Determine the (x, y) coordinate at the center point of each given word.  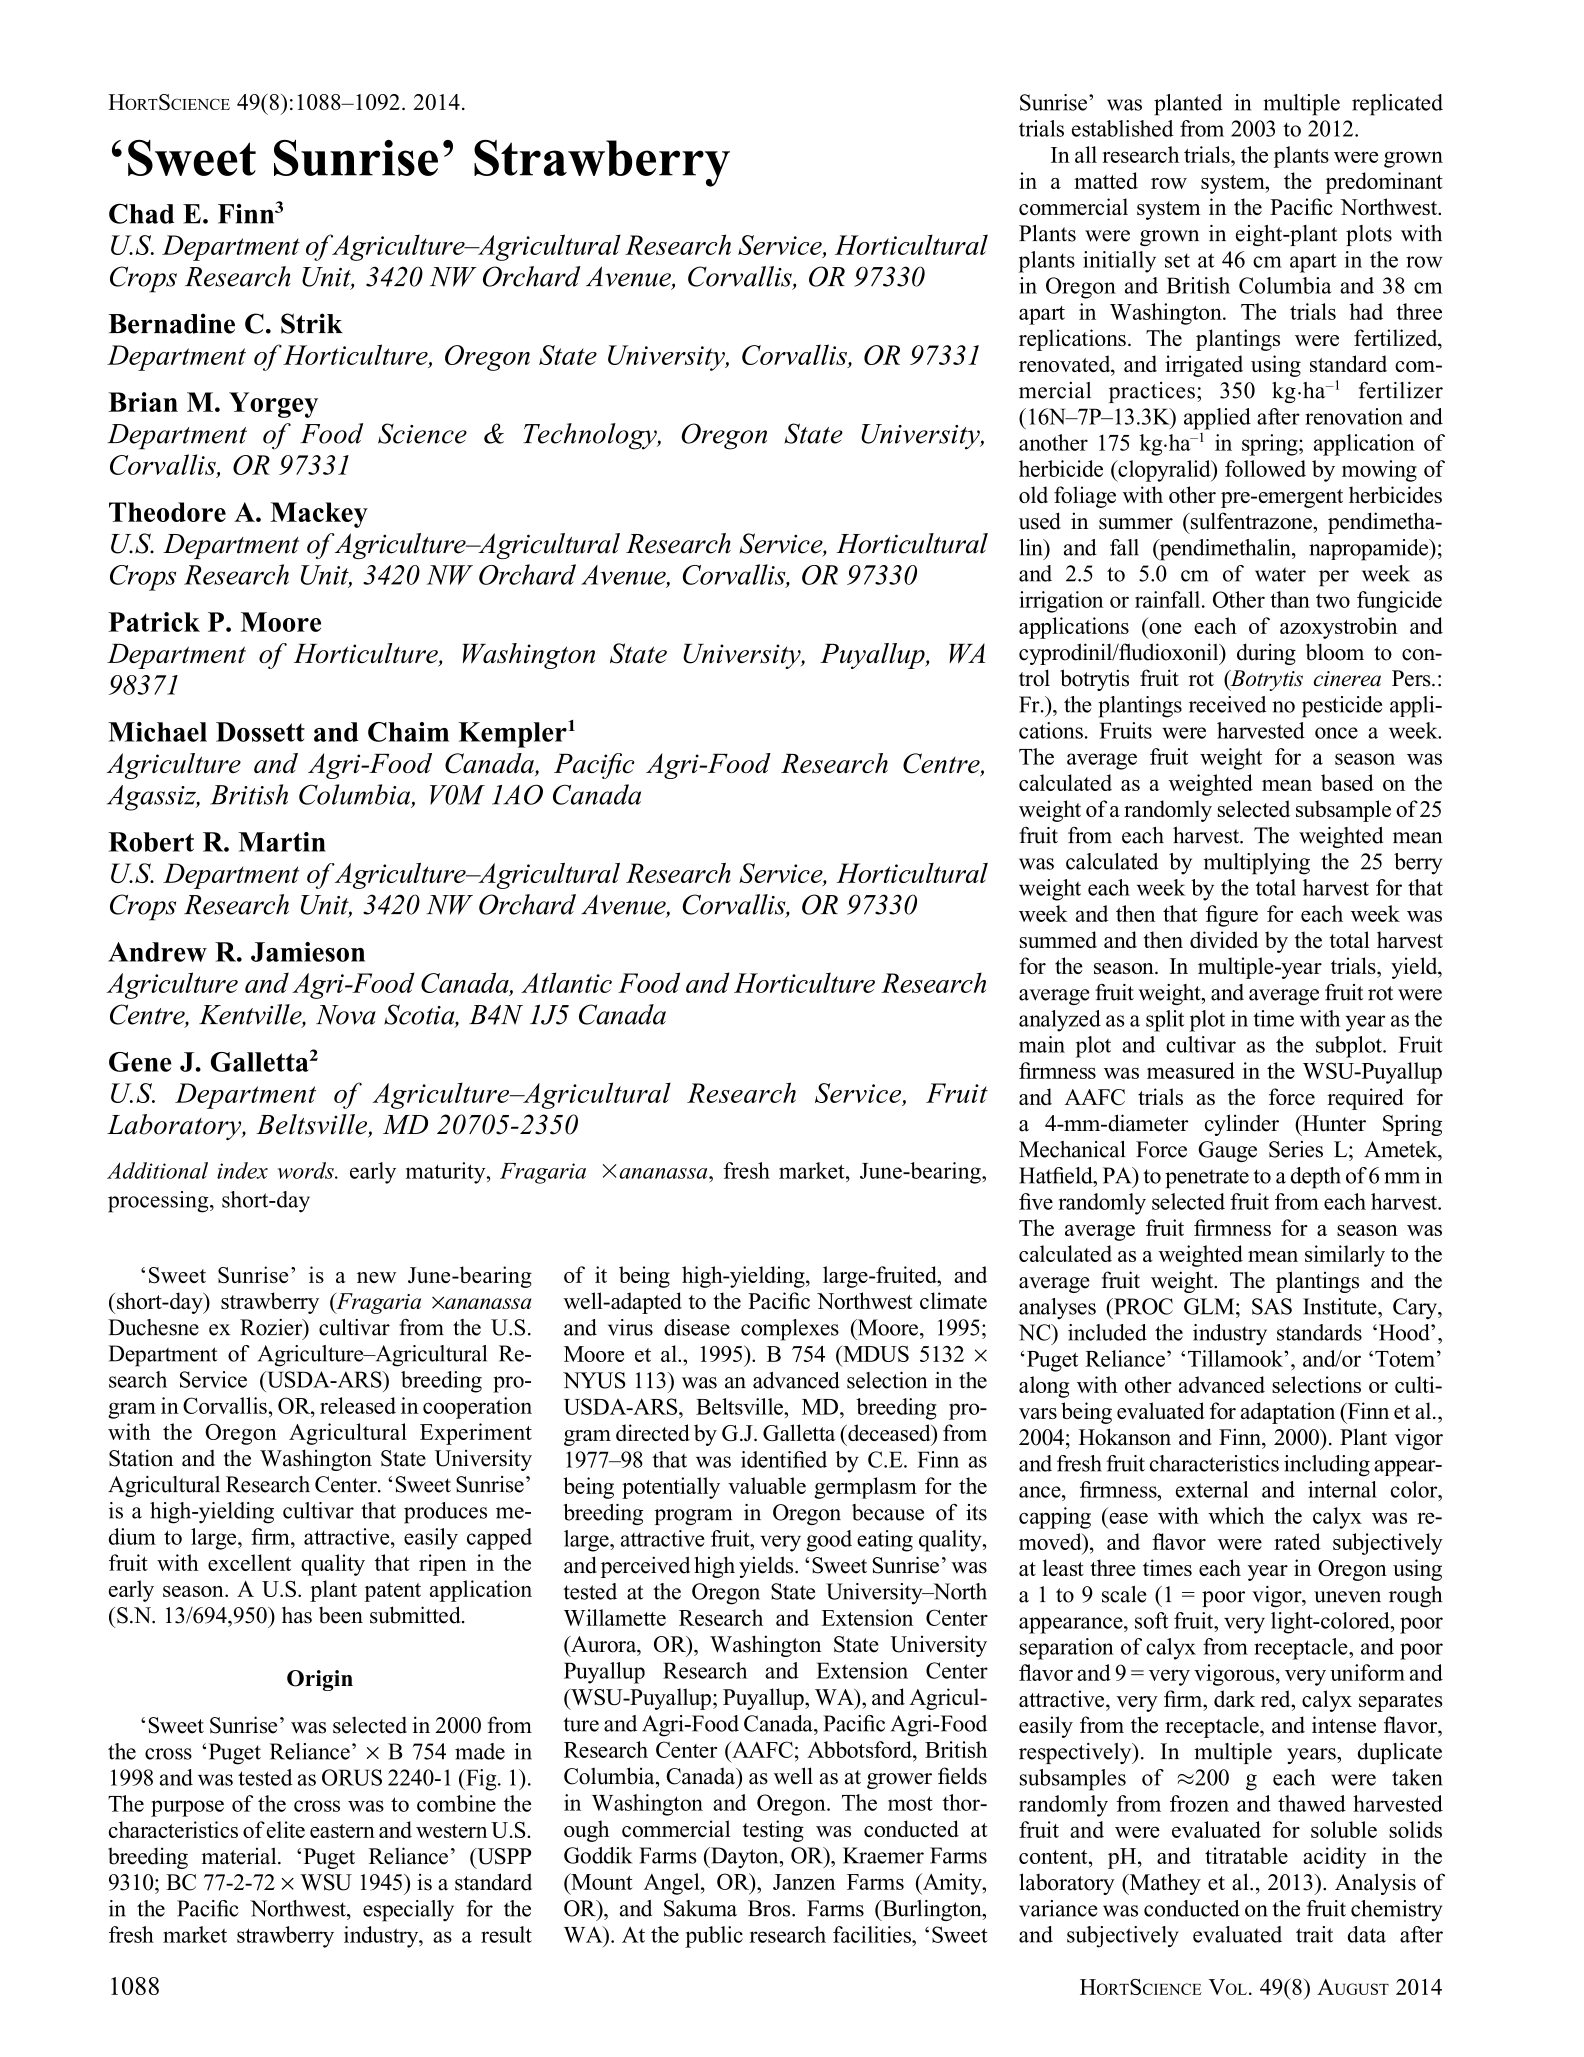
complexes (790, 1330)
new (376, 1277)
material (240, 1856)
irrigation (1061, 602)
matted (1106, 180)
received (1227, 704)
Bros (770, 1908)
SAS (1272, 1306)
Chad (141, 213)
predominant (1384, 183)
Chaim (408, 732)
